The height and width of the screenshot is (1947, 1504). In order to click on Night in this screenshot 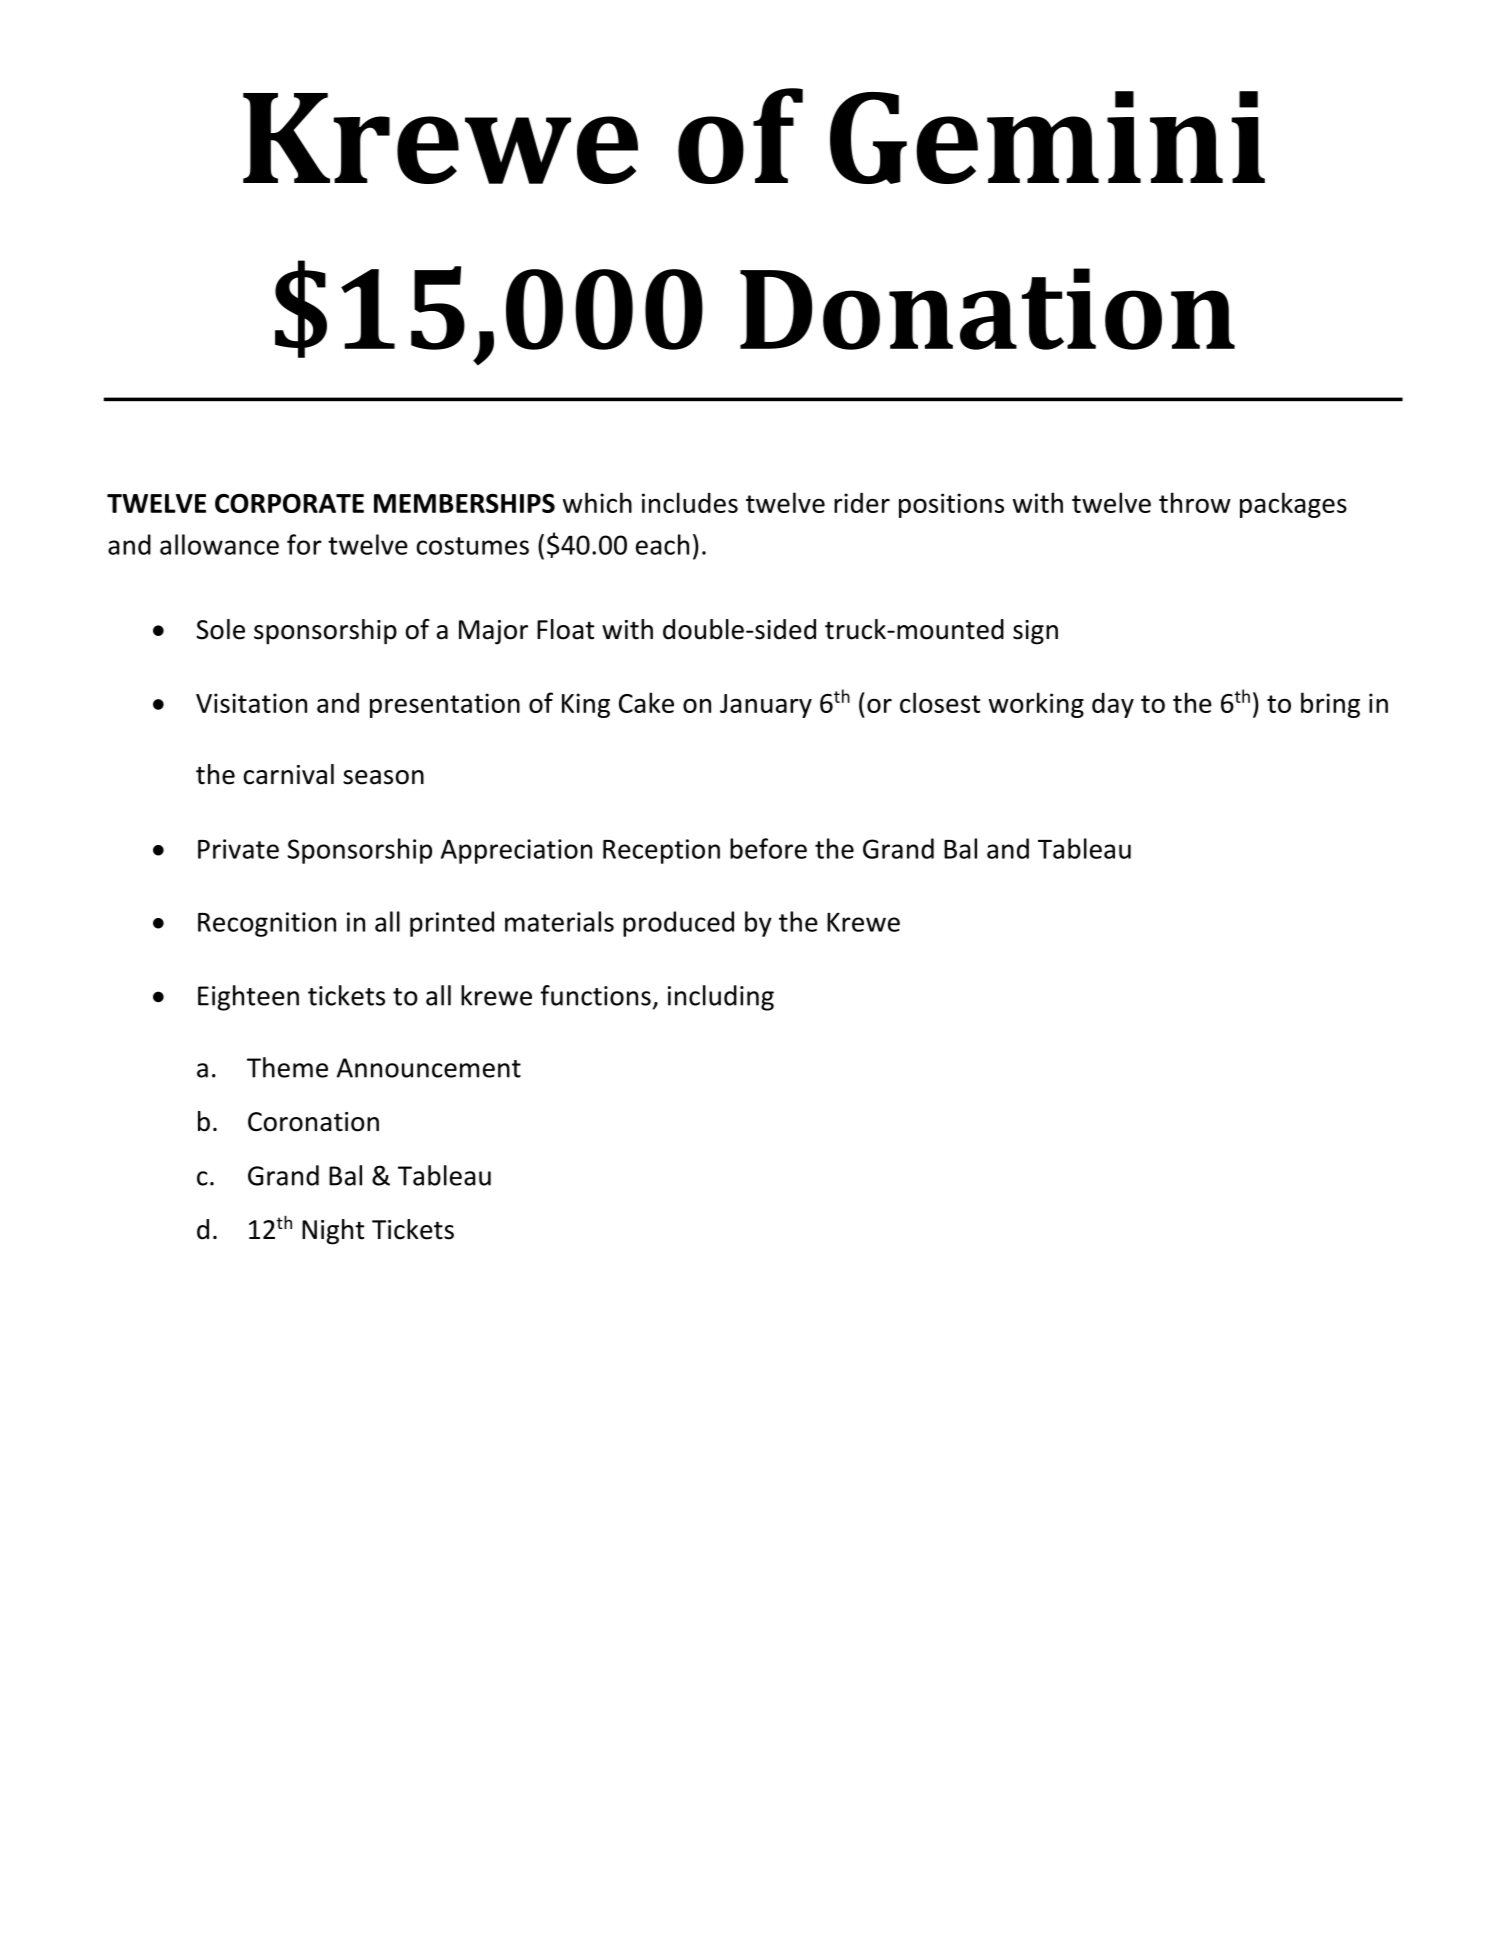, I will do `click(333, 1232)`.
